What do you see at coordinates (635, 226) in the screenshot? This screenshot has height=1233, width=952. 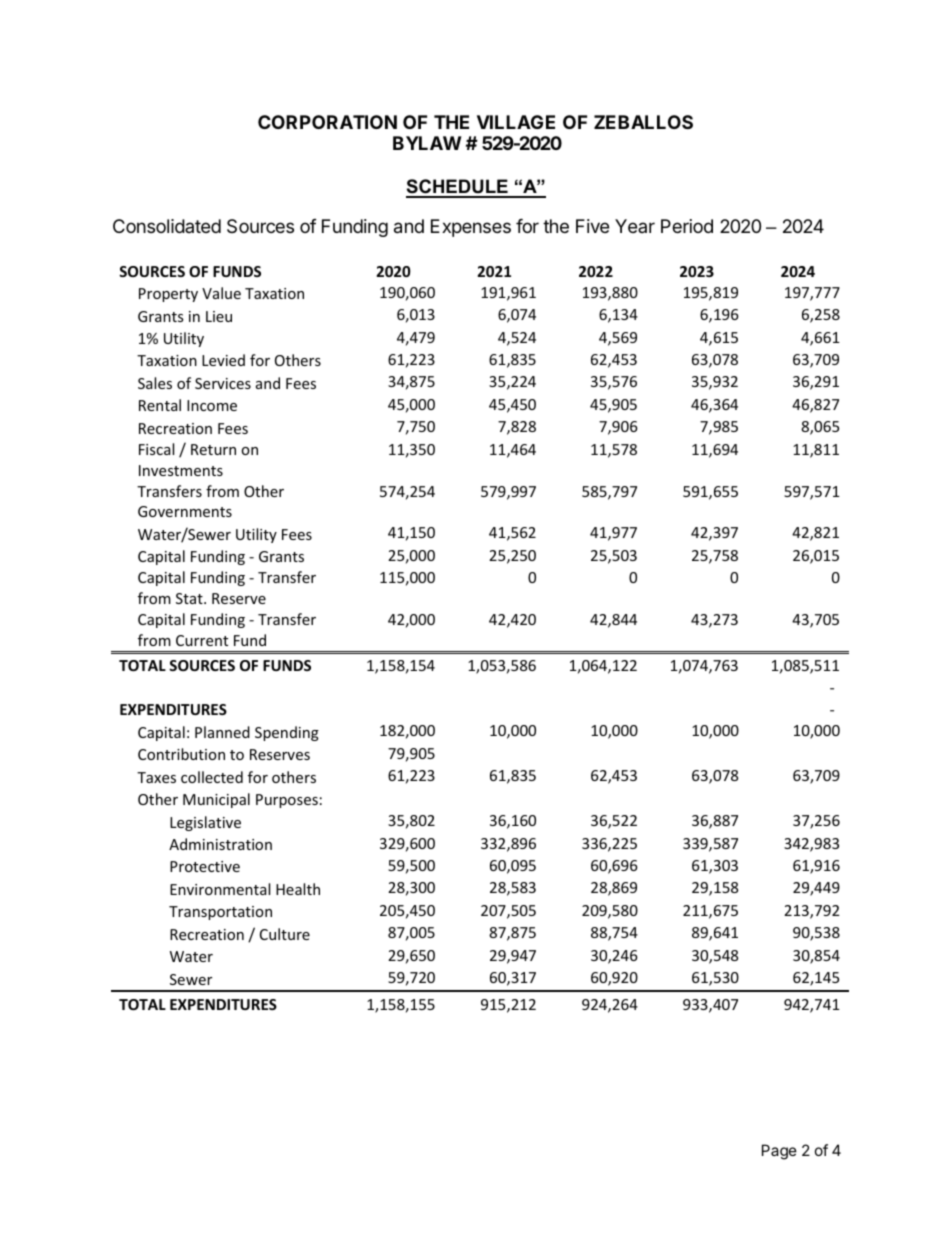 I see `Year` at bounding box center [635, 226].
